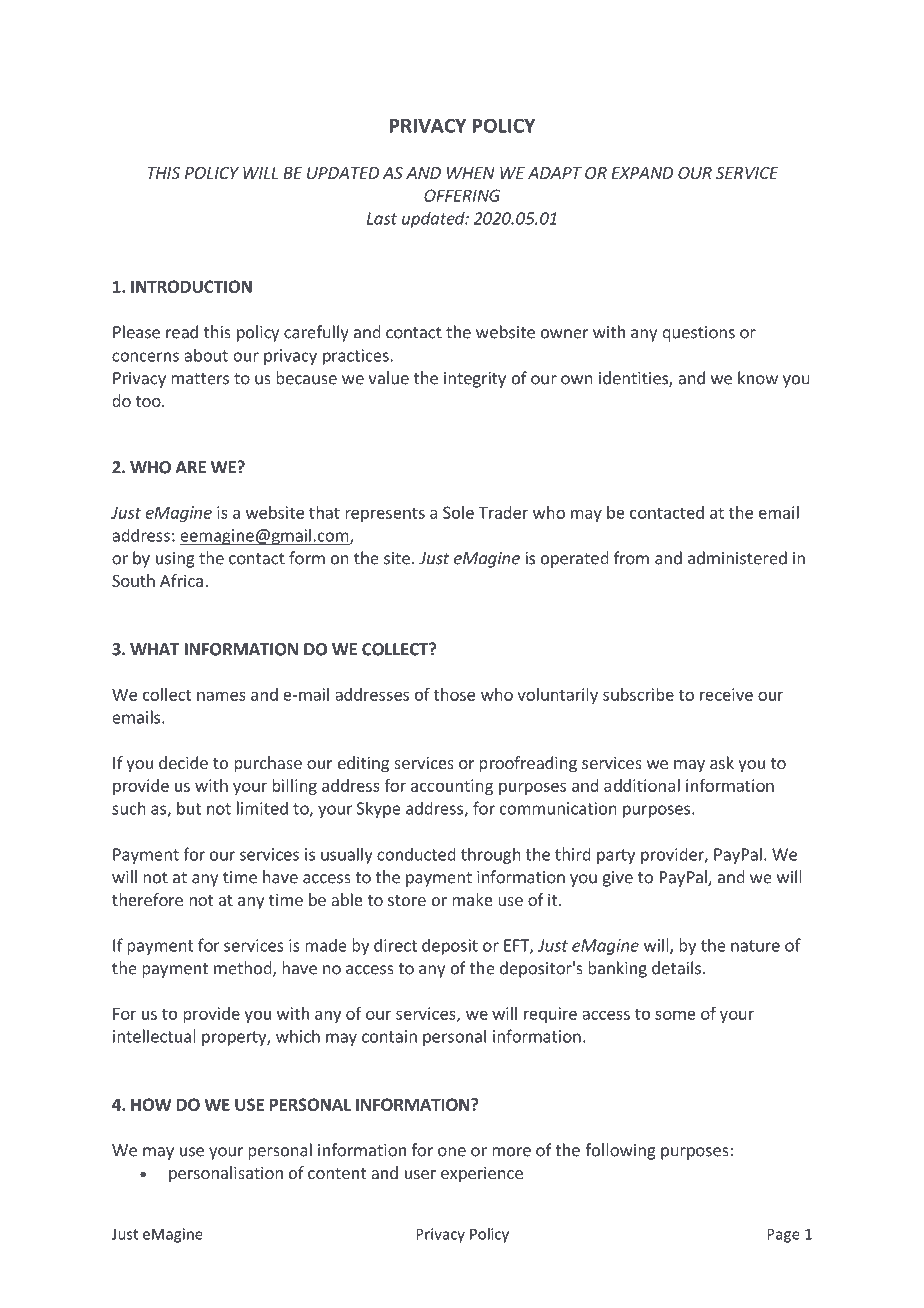 This screenshot has width=924, height=1308. Describe the element at coordinates (149, 401) in the screenshot. I see `too` at that location.
